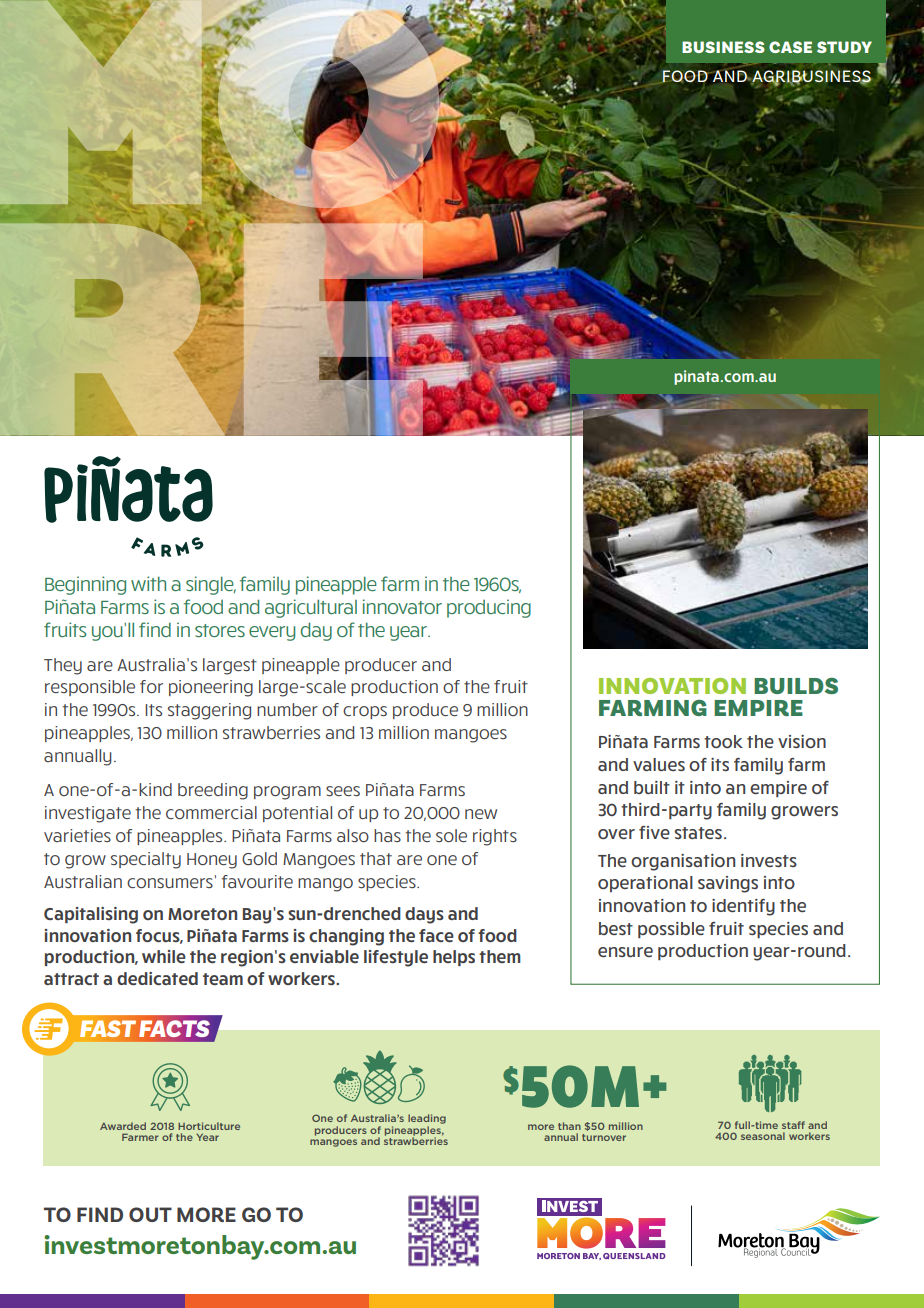 This document has width=924, height=1308. What do you see at coordinates (427, 1119) in the document?
I see `leading` at bounding box center [427, 1119].
